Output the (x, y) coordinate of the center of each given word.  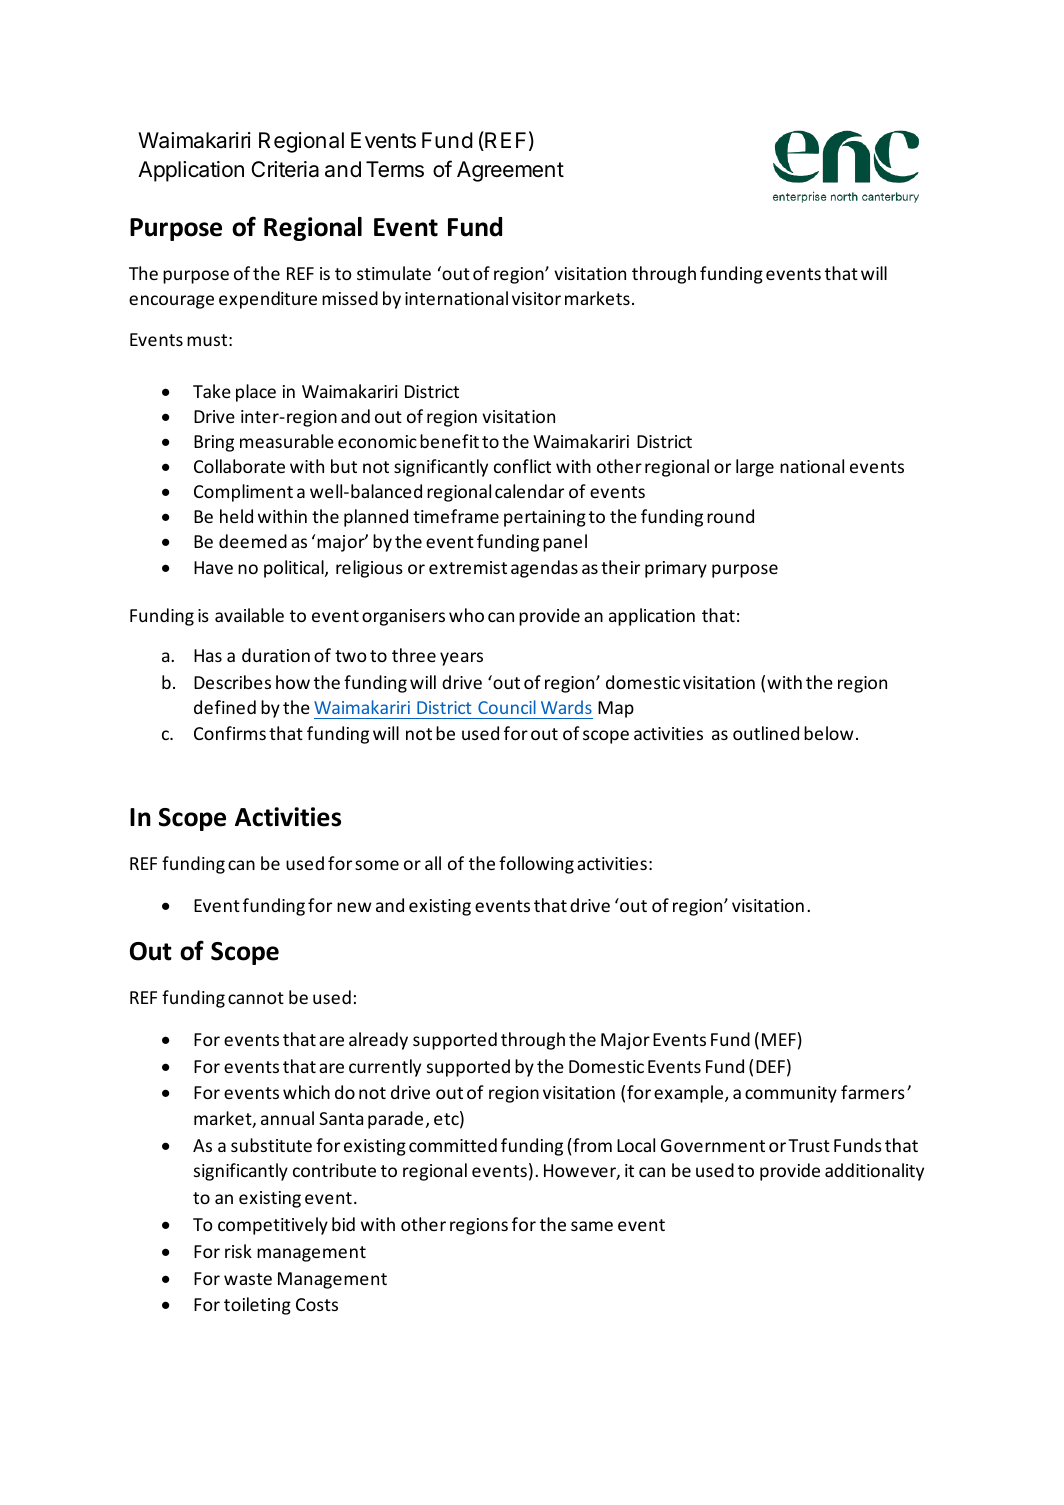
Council (507, 707)
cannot (256, 998)
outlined (766, 733)
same (592, 1226)
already (378, 1041)
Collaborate (239, 466)
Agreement (510, 171)
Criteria (285, 169)
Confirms (230, 733)
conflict (522, 466)
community (791, 1094)
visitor (536, 298)
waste (248, 1279)
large (755, 468)
